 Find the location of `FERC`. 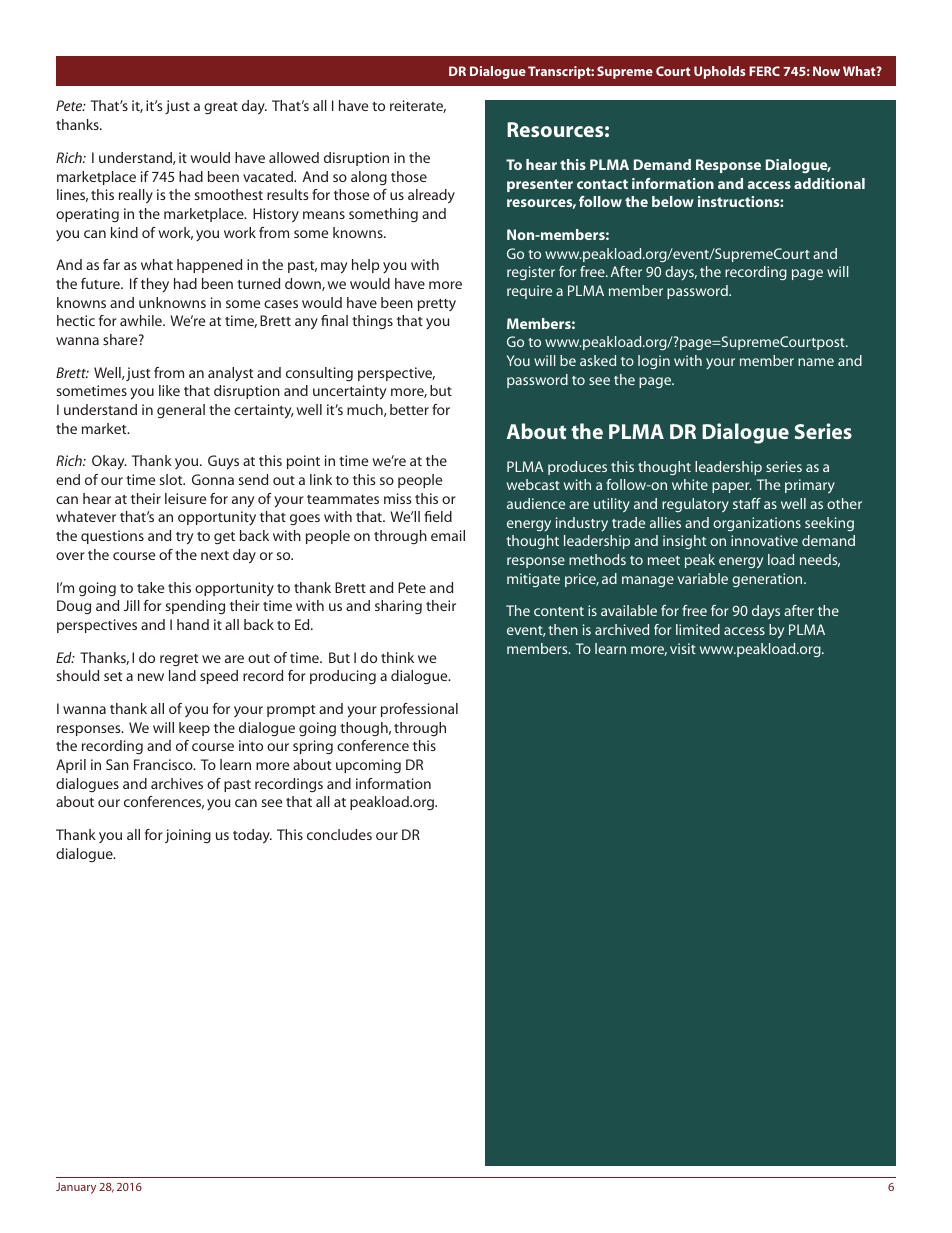

FERC is located at coordinates (764, 71).
